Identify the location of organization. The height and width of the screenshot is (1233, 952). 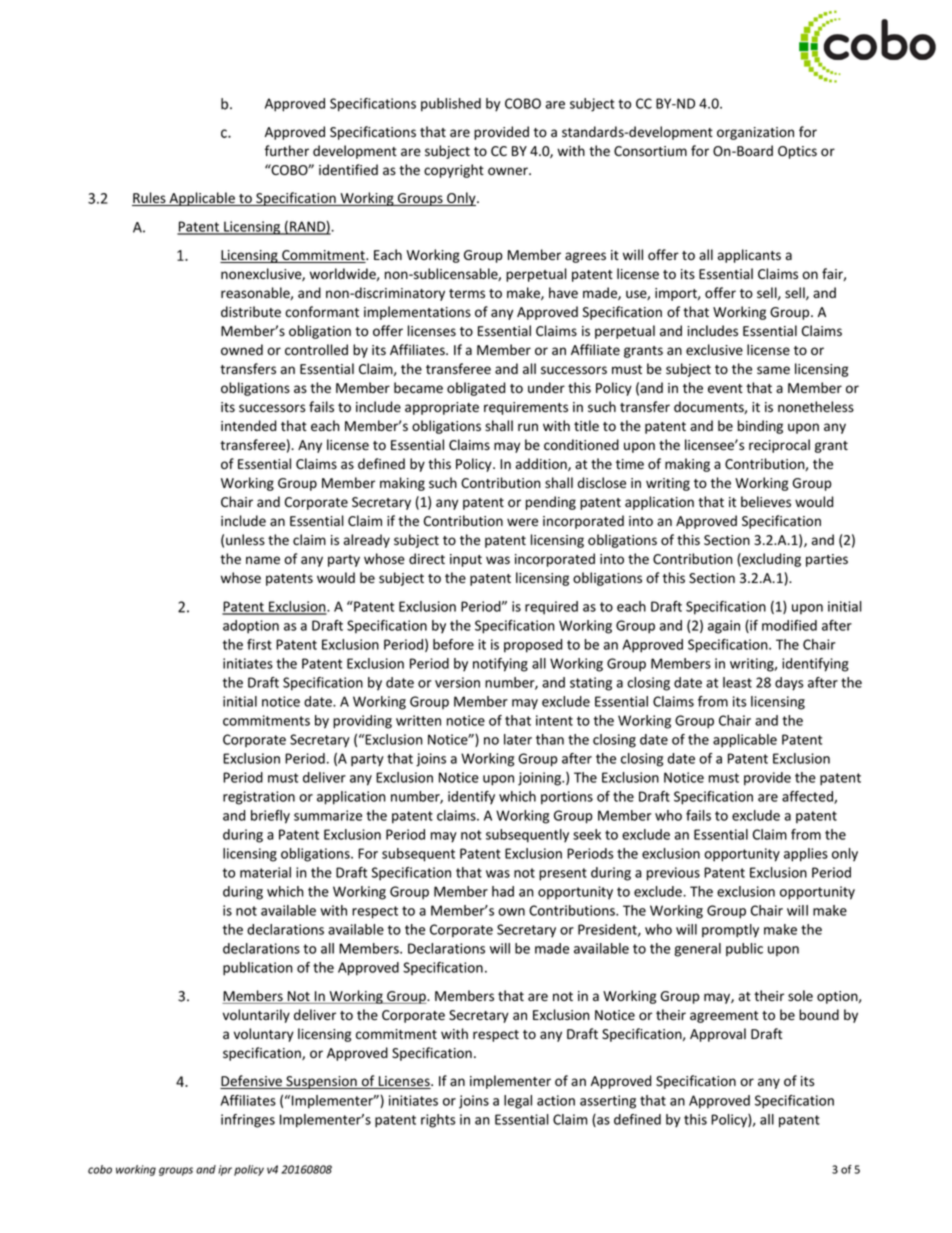
(755, 133).
